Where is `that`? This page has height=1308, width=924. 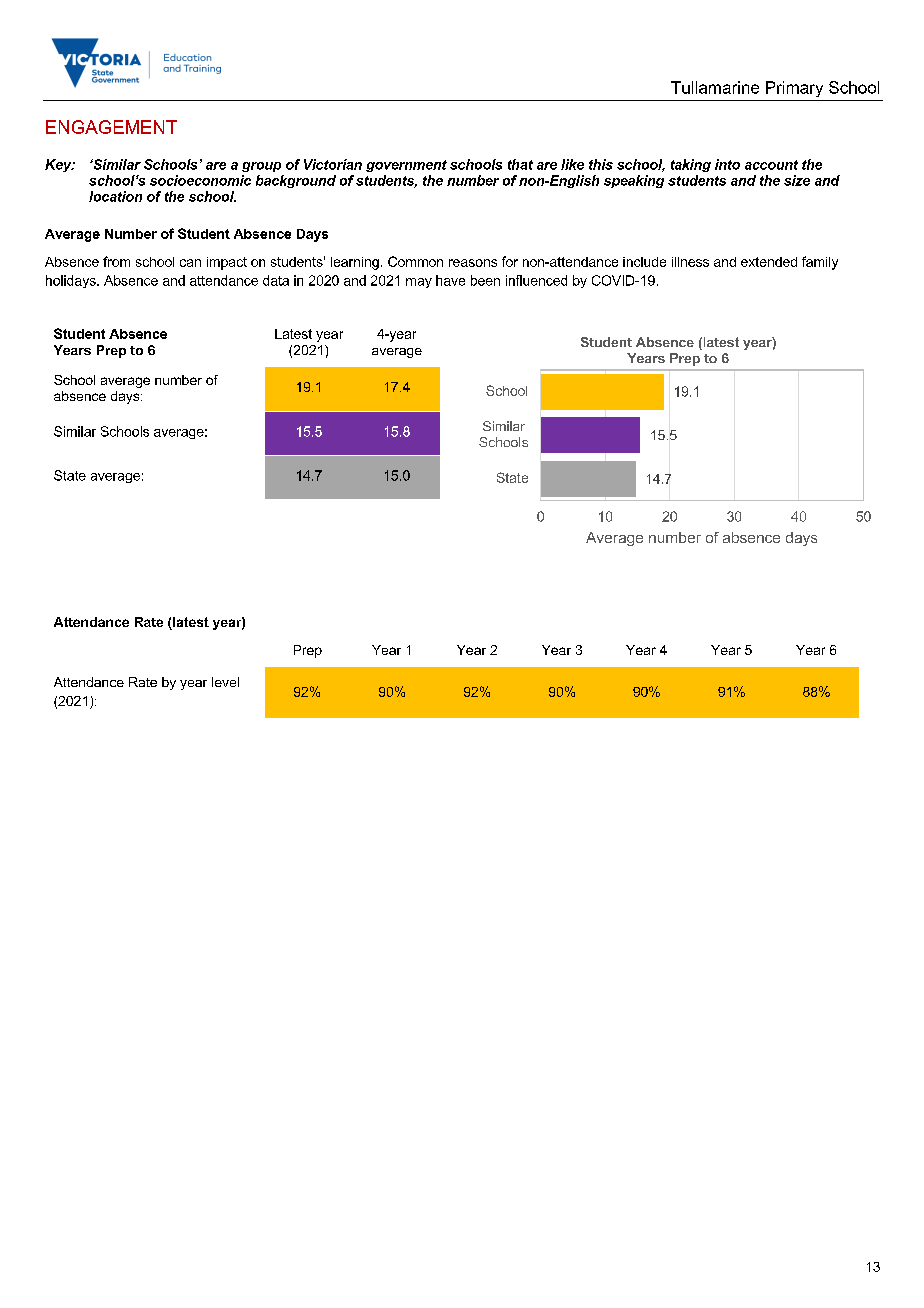
that is located at coordinates (520, 164).
